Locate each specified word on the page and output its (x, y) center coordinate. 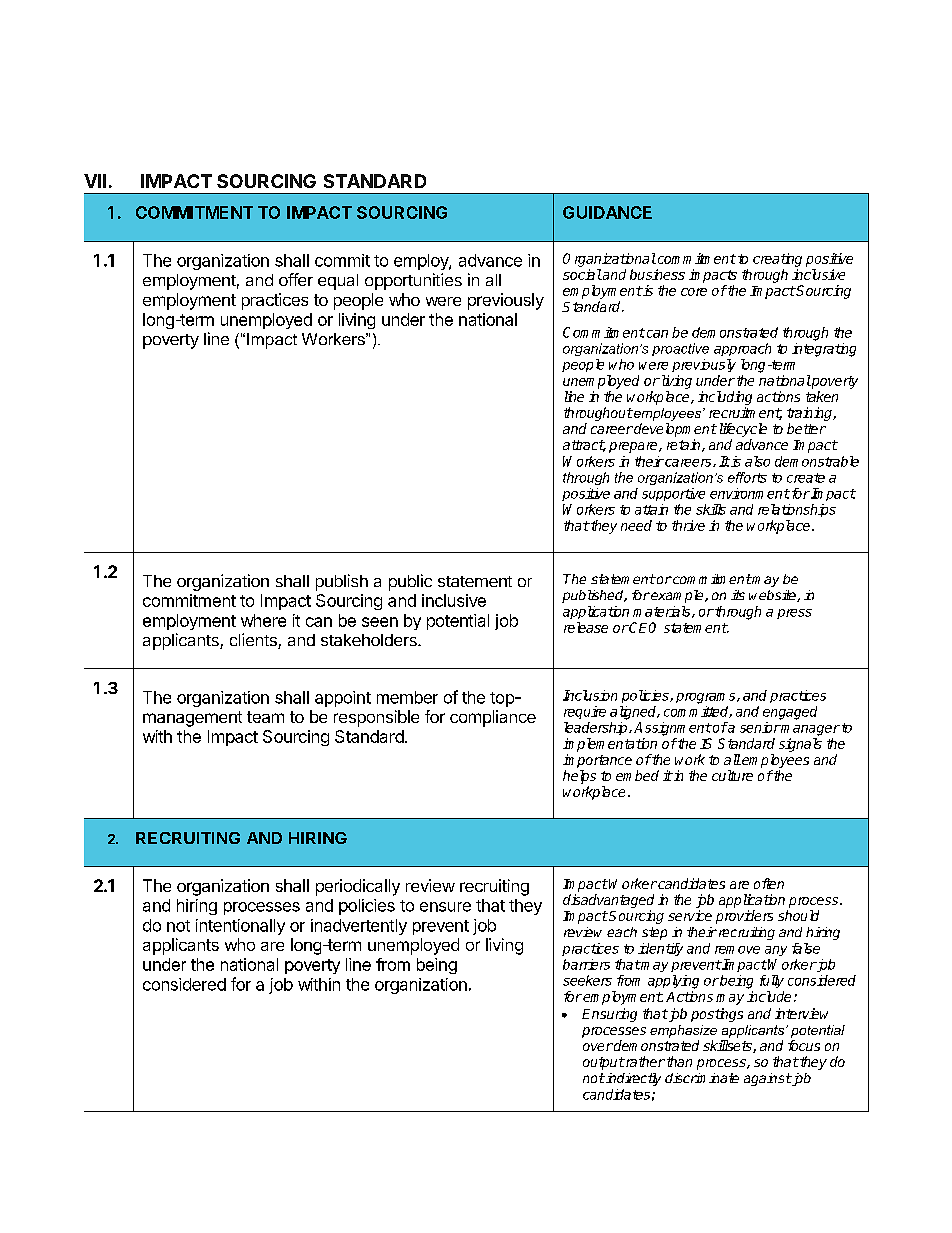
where (263, 620)
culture (732, 775)
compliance (493, 718)
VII (95, 181)
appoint (343, 699)
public (410, 582)
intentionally (240, 927)
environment (750, 493)
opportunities (413, 281)
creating (777, 260)
